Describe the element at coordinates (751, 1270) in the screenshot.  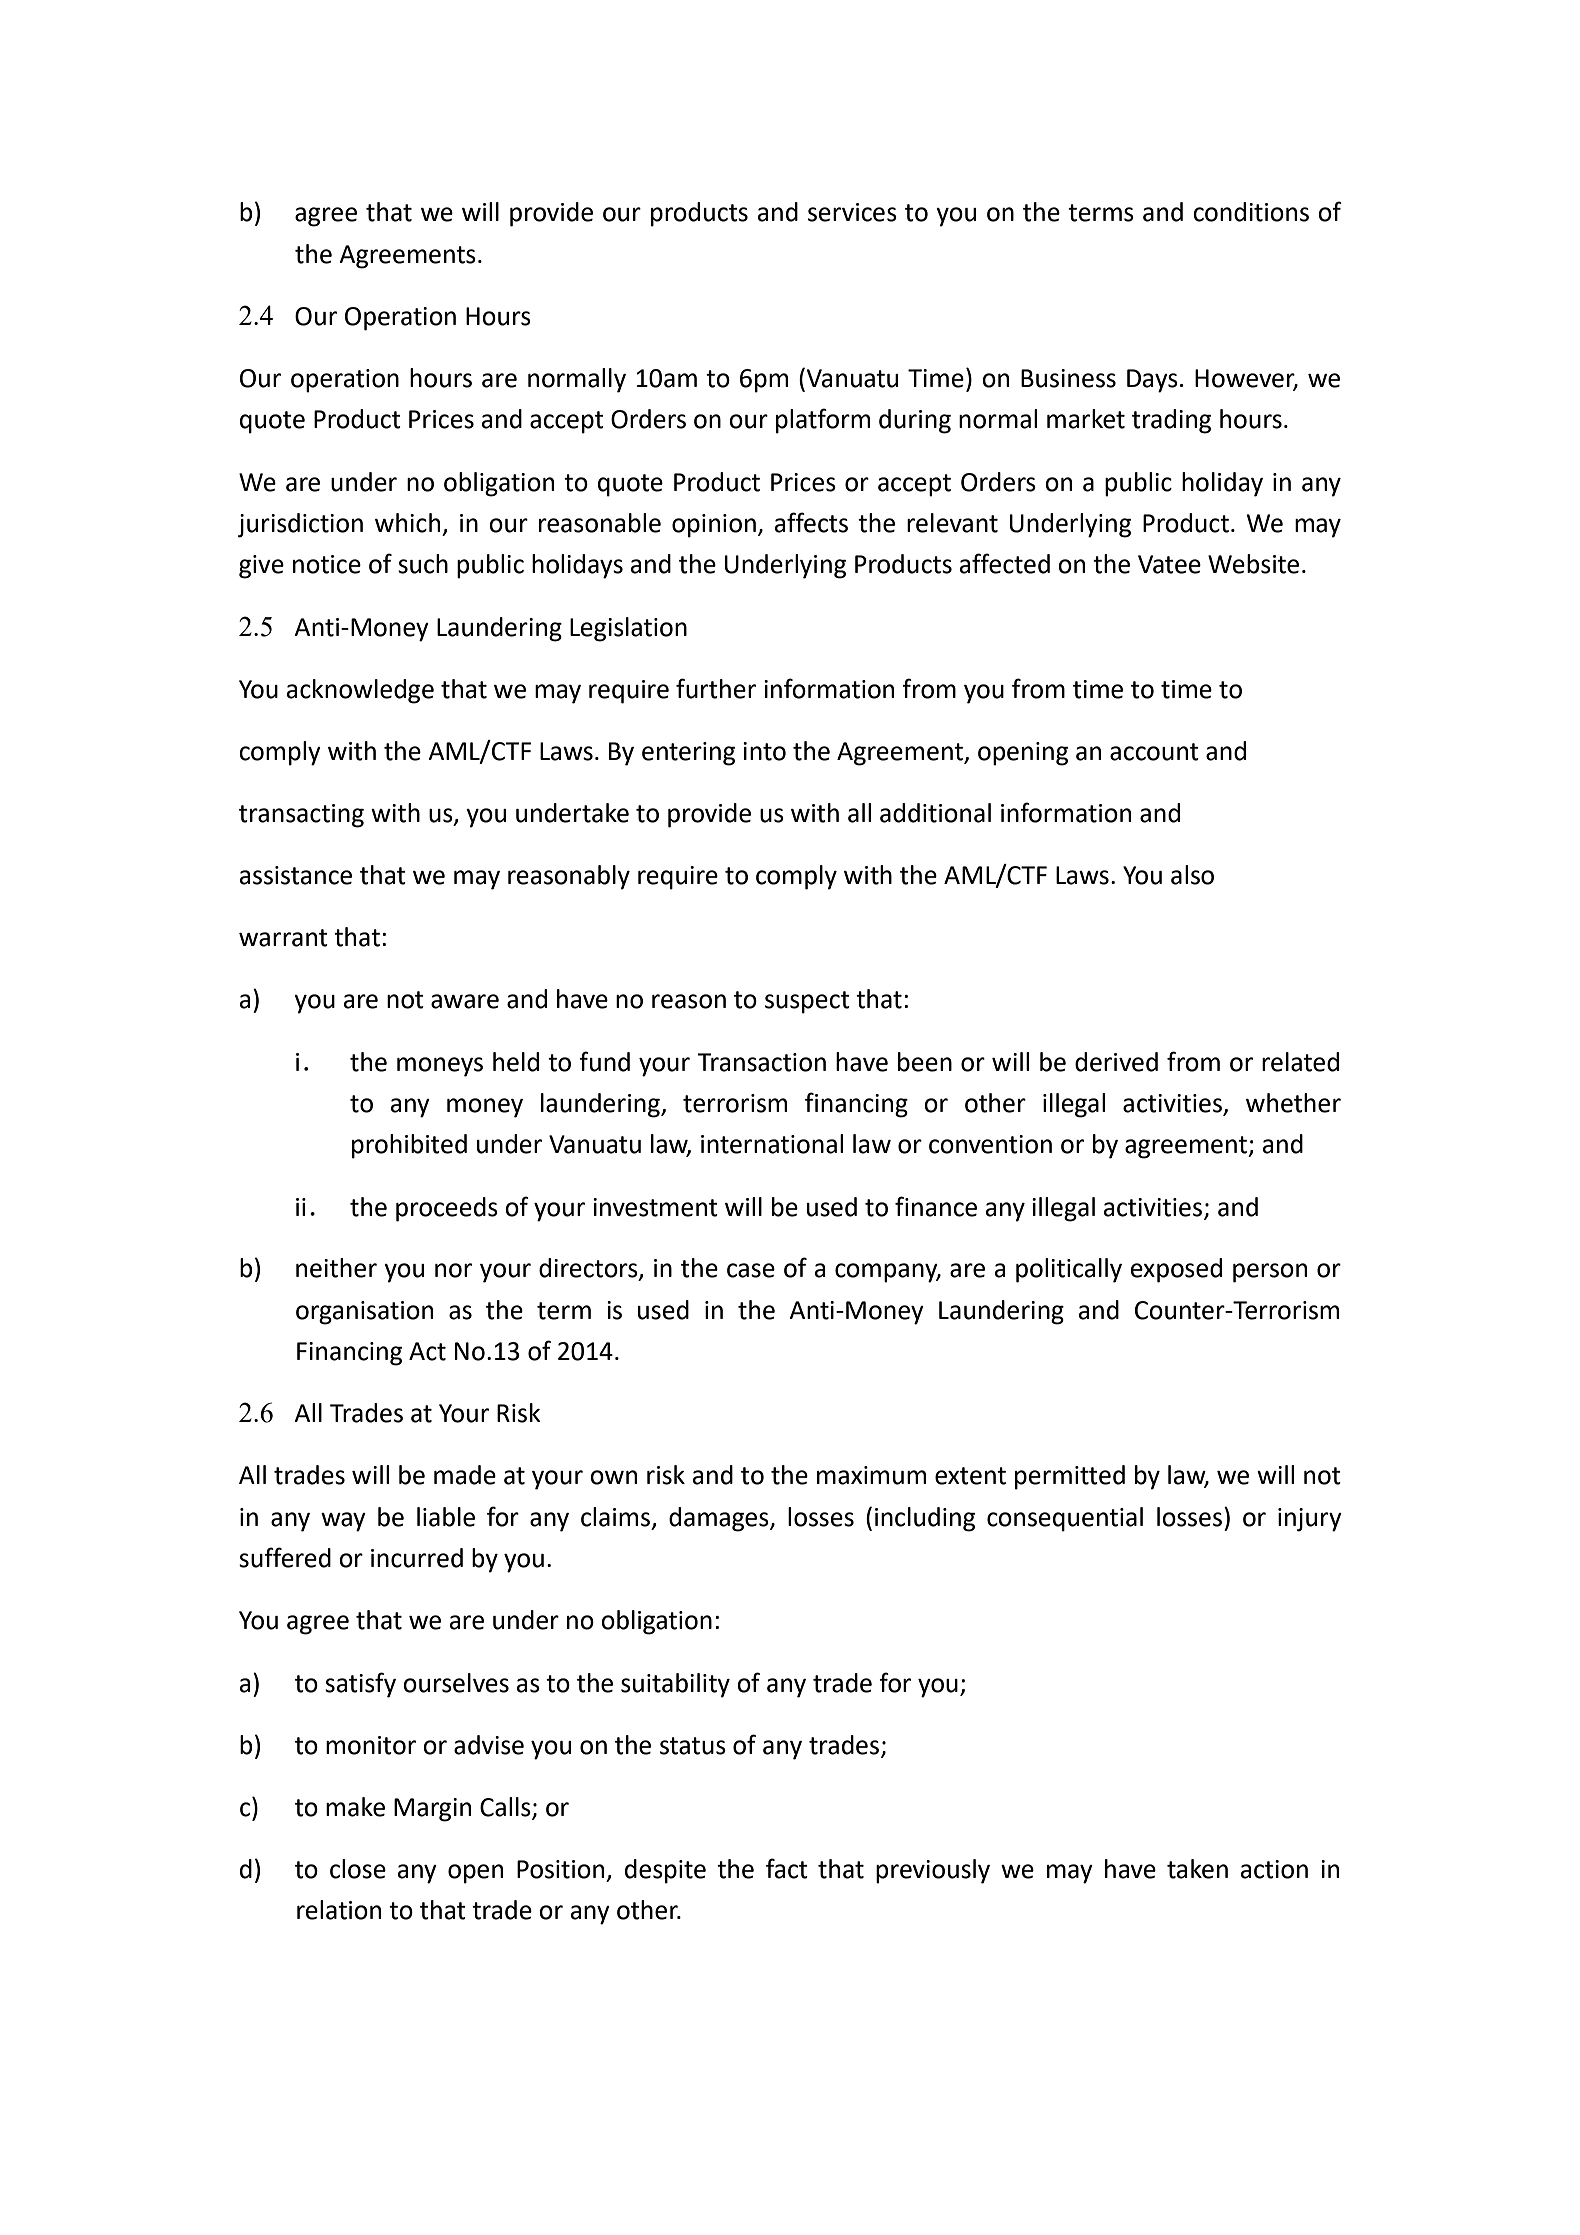
I see `case` at that location.
